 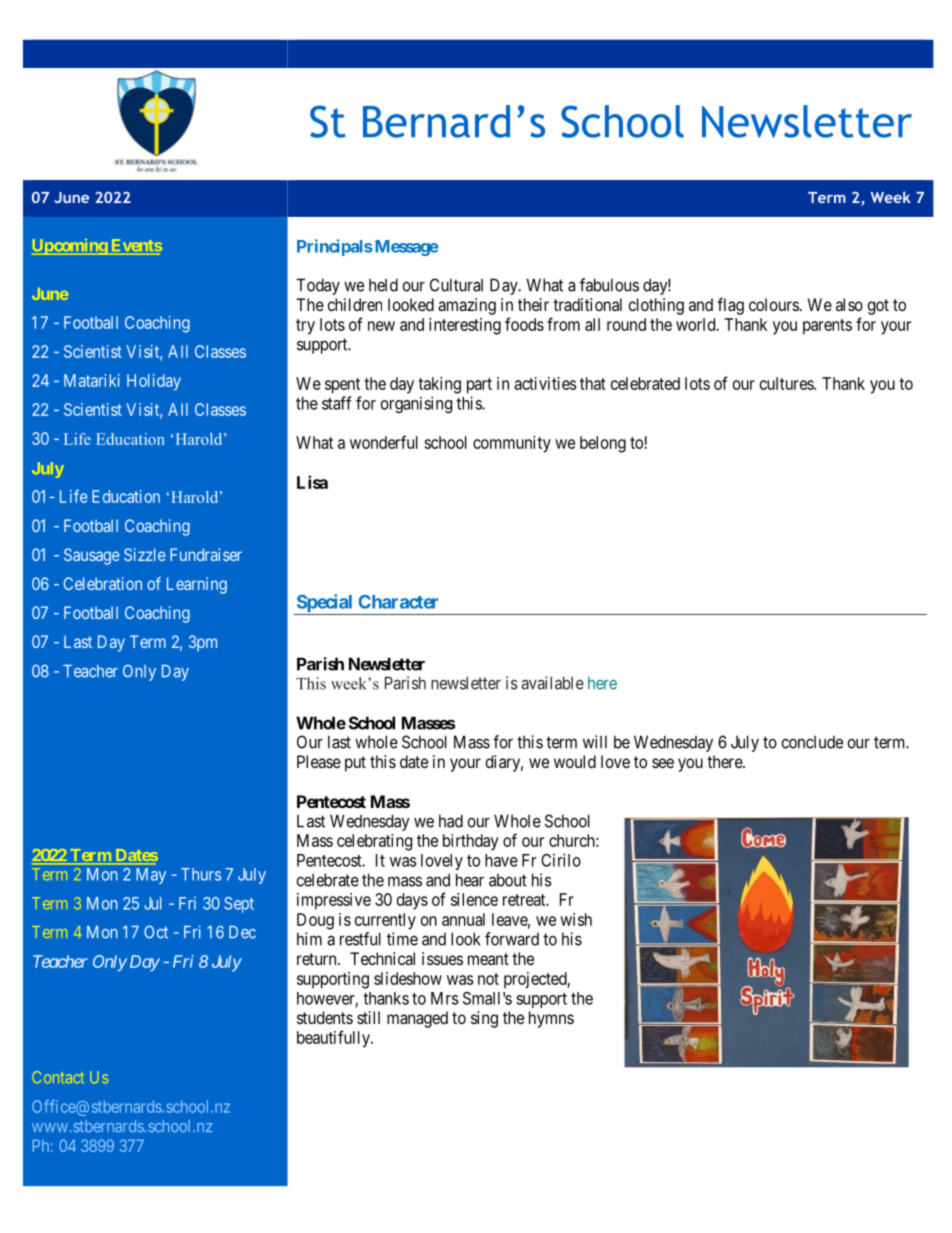 I want to click on Contact, so click(x=58, y=1077).
